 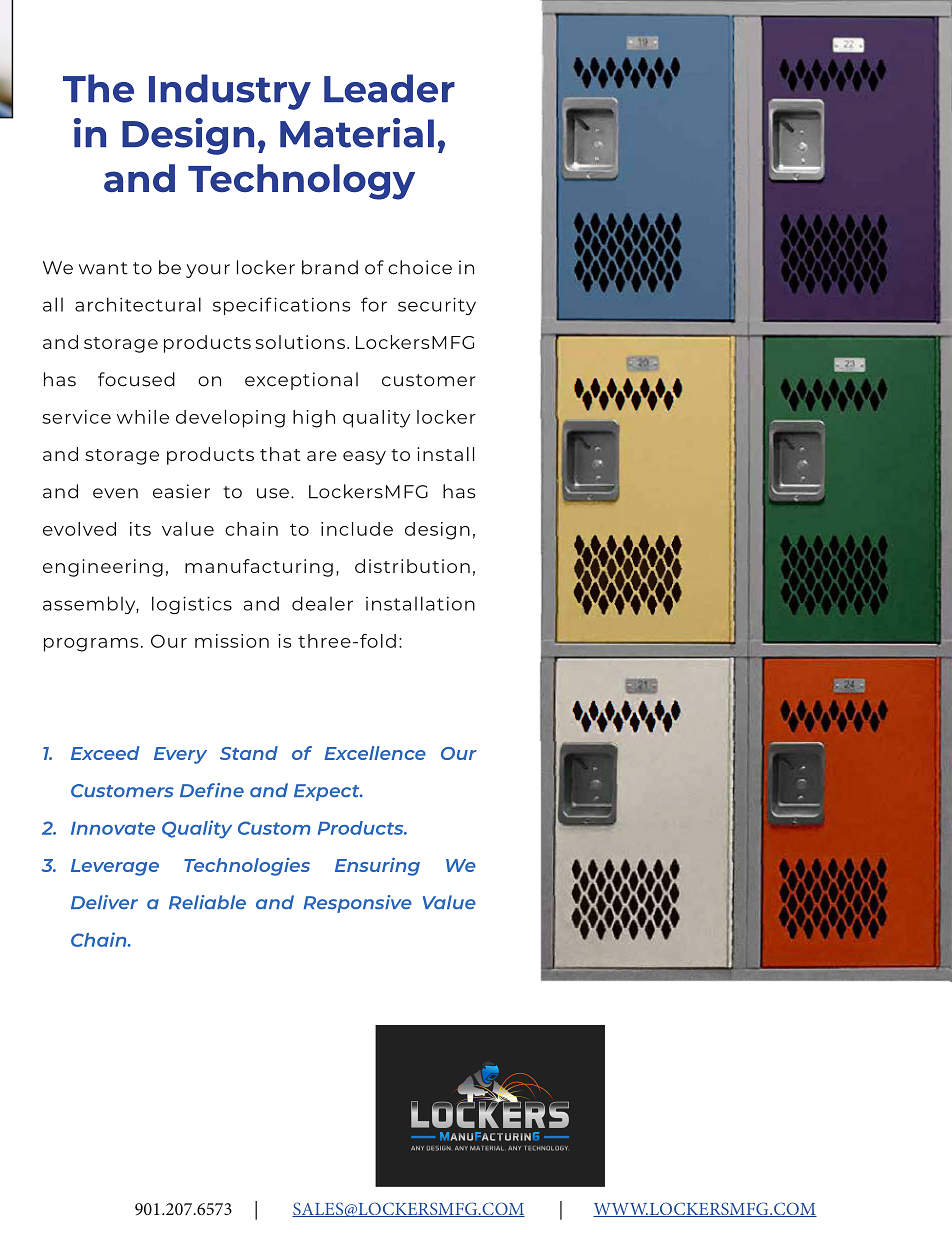 What do you see at coordinates (230, 92) in the page?
I see `Industry` at bounding box center [230, 92].
